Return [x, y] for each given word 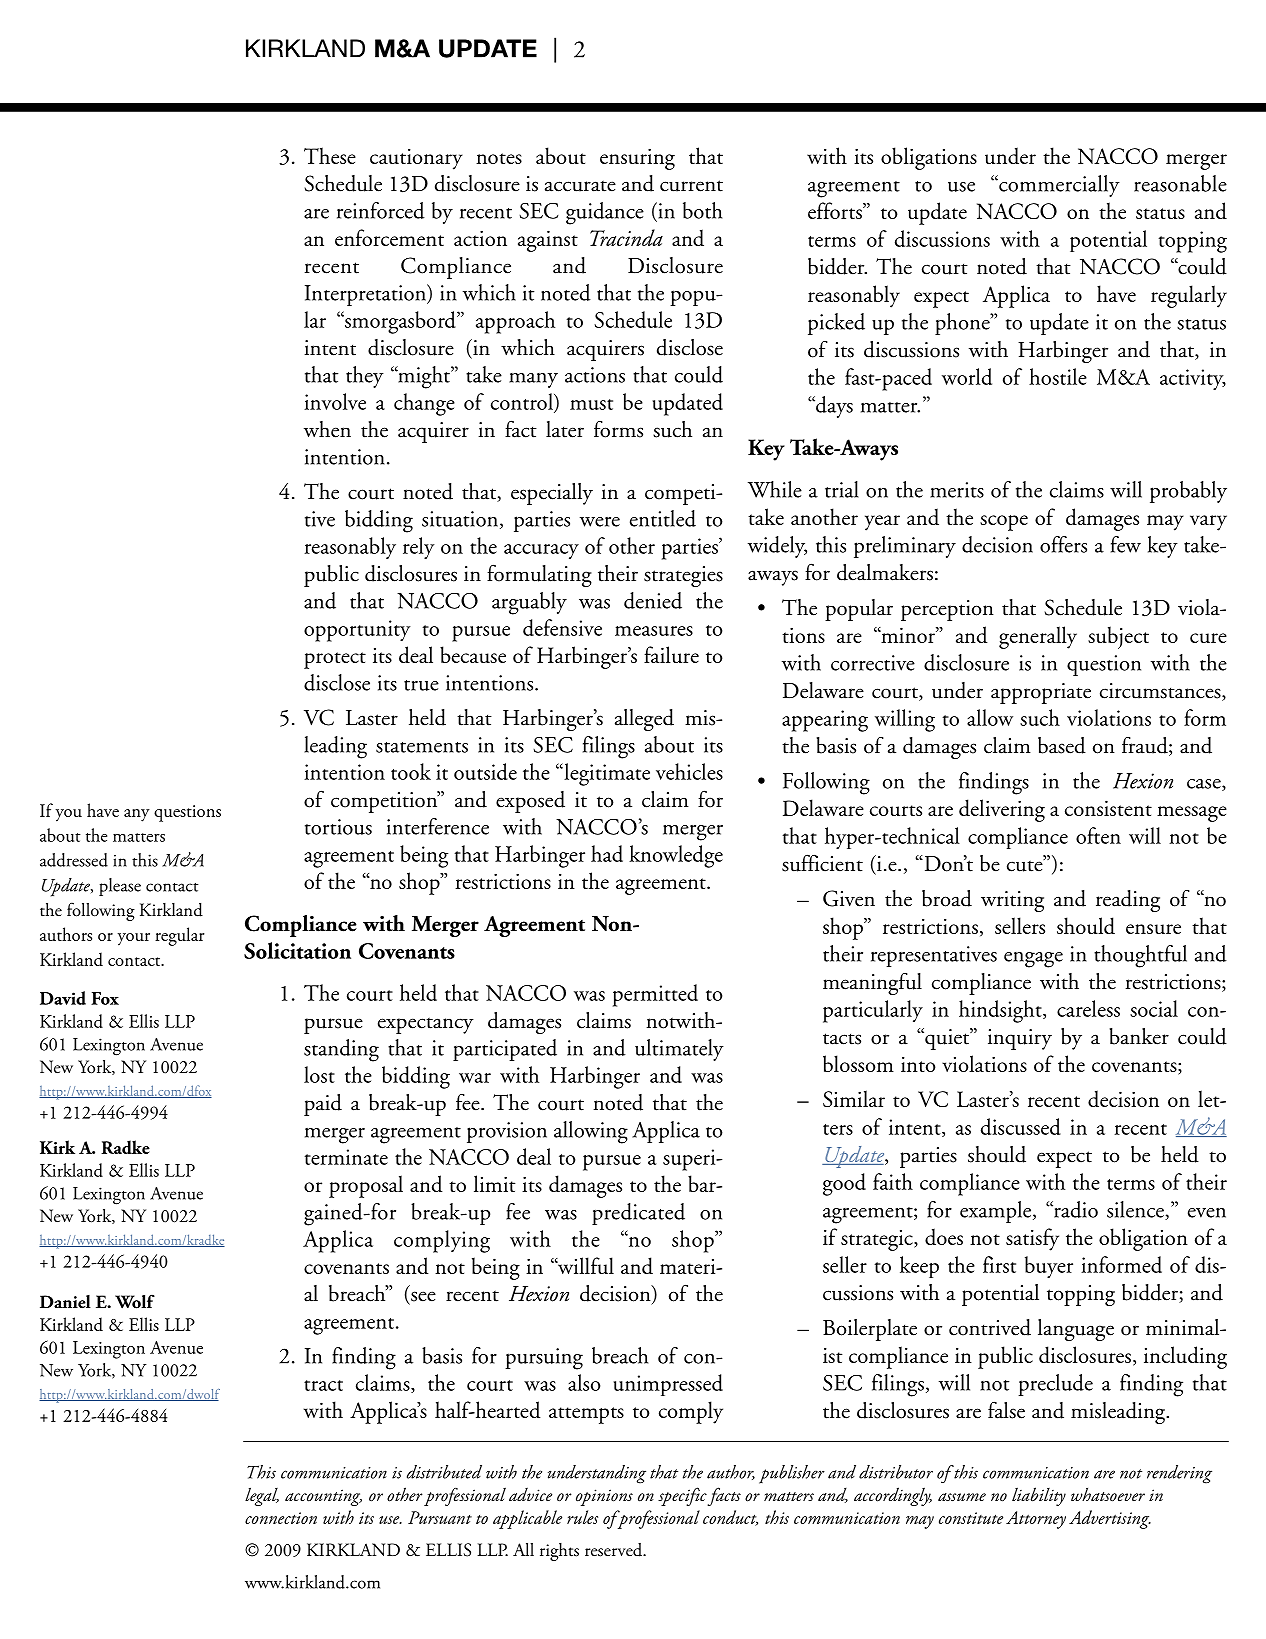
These [330, 155]
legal [262, 1496]
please [120, 887]
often [1098, 835]
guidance [605, 213]
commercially [1058, 186]
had [607, 853]
